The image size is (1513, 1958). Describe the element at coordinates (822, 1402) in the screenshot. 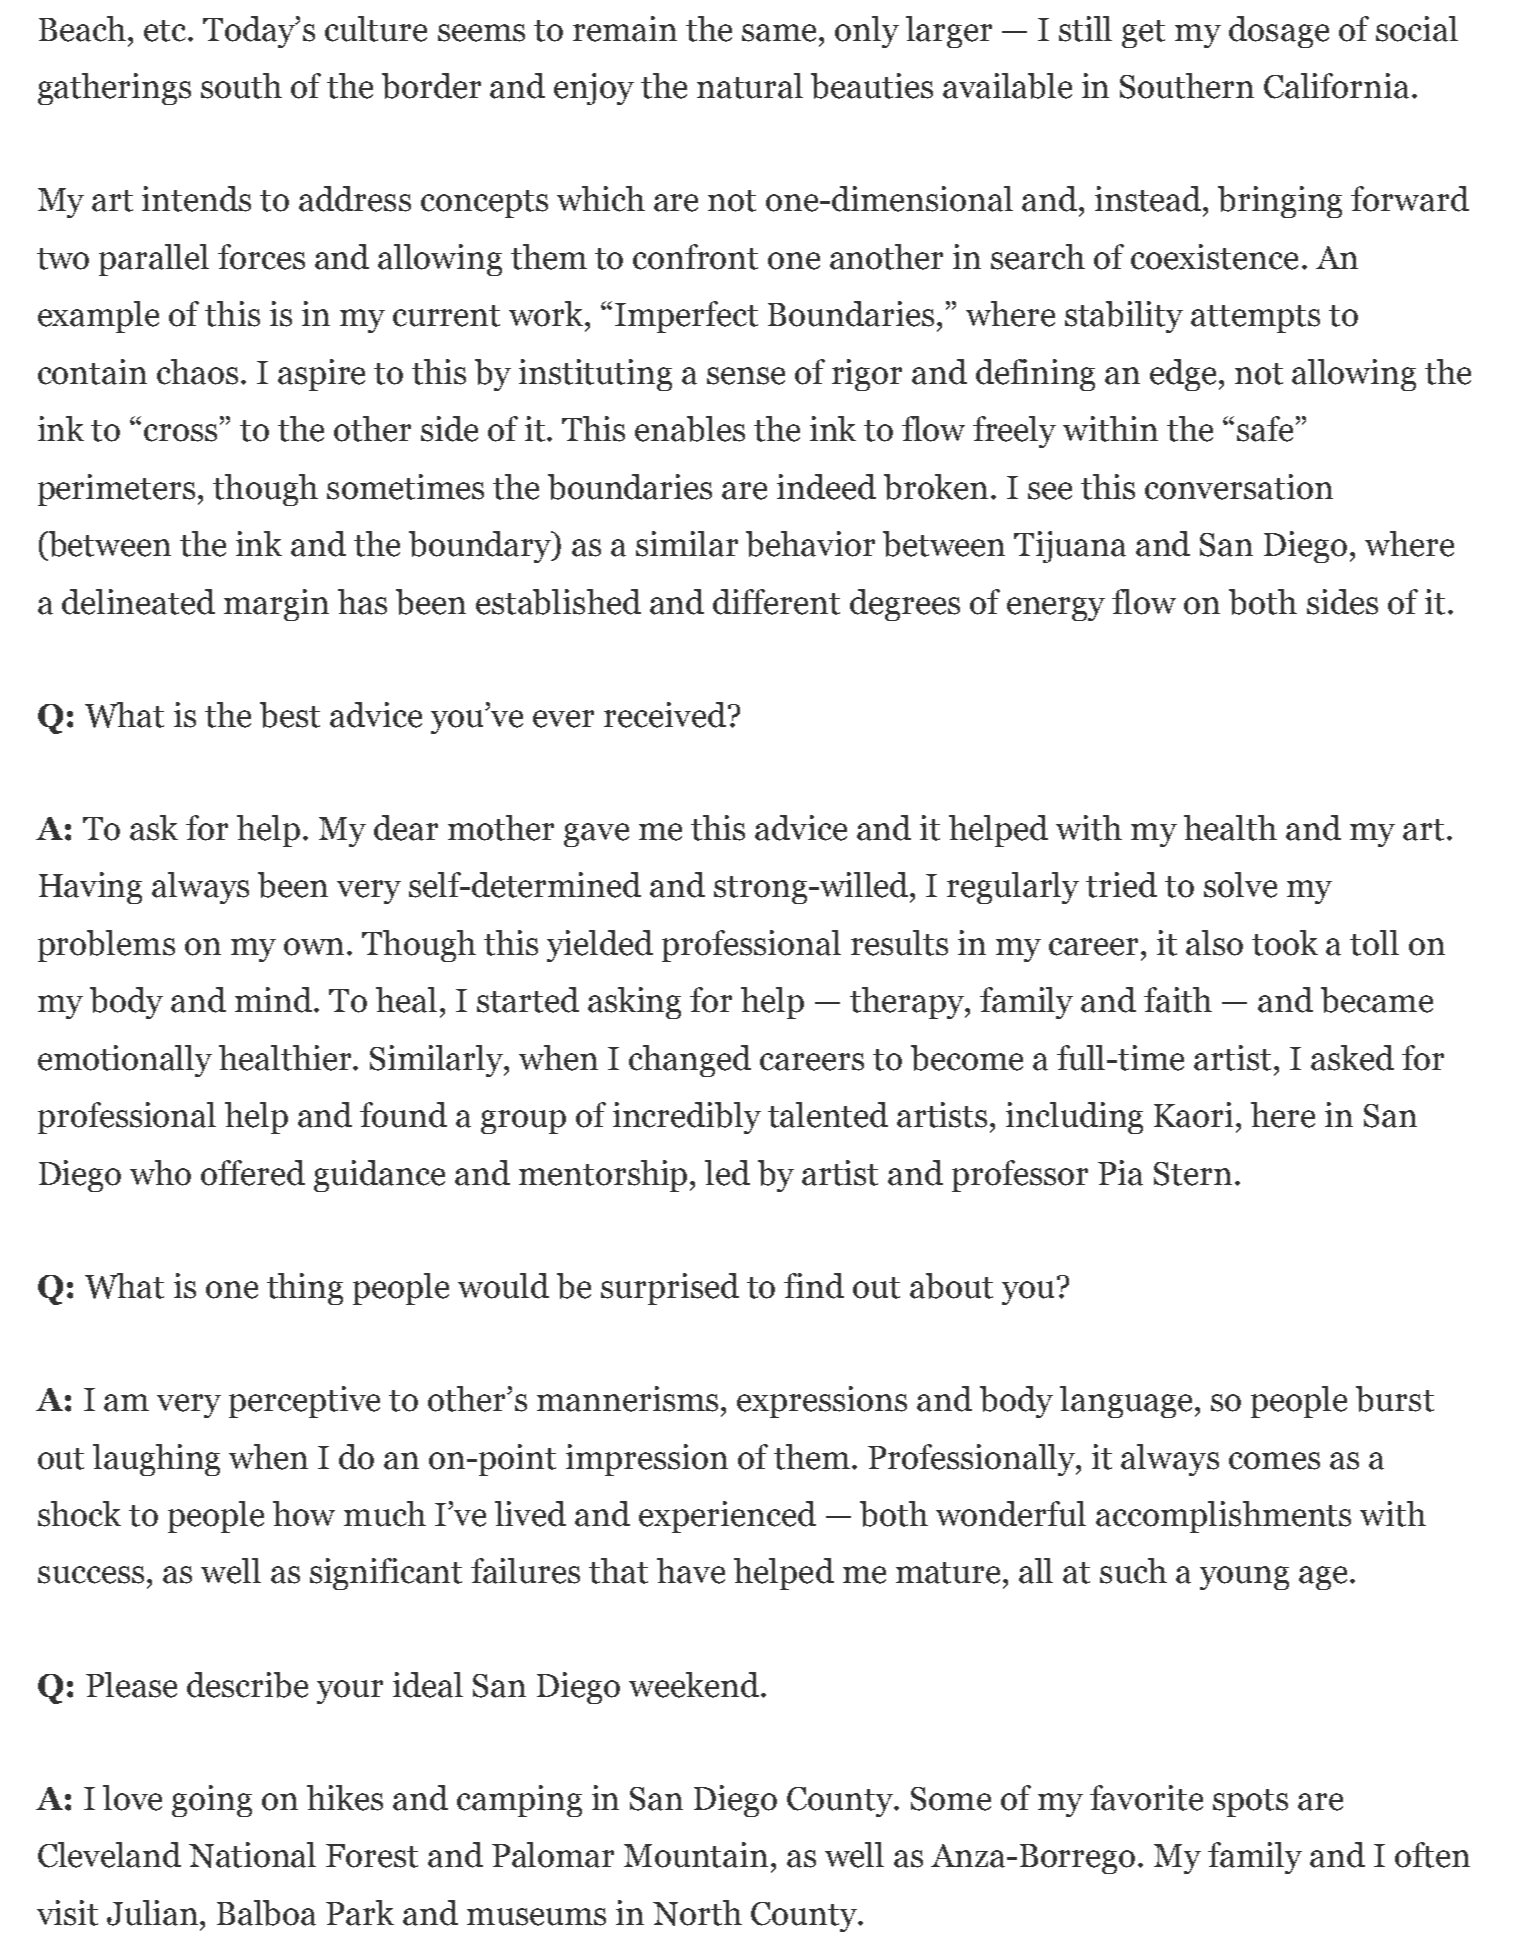

I see `expressions` at that location.
